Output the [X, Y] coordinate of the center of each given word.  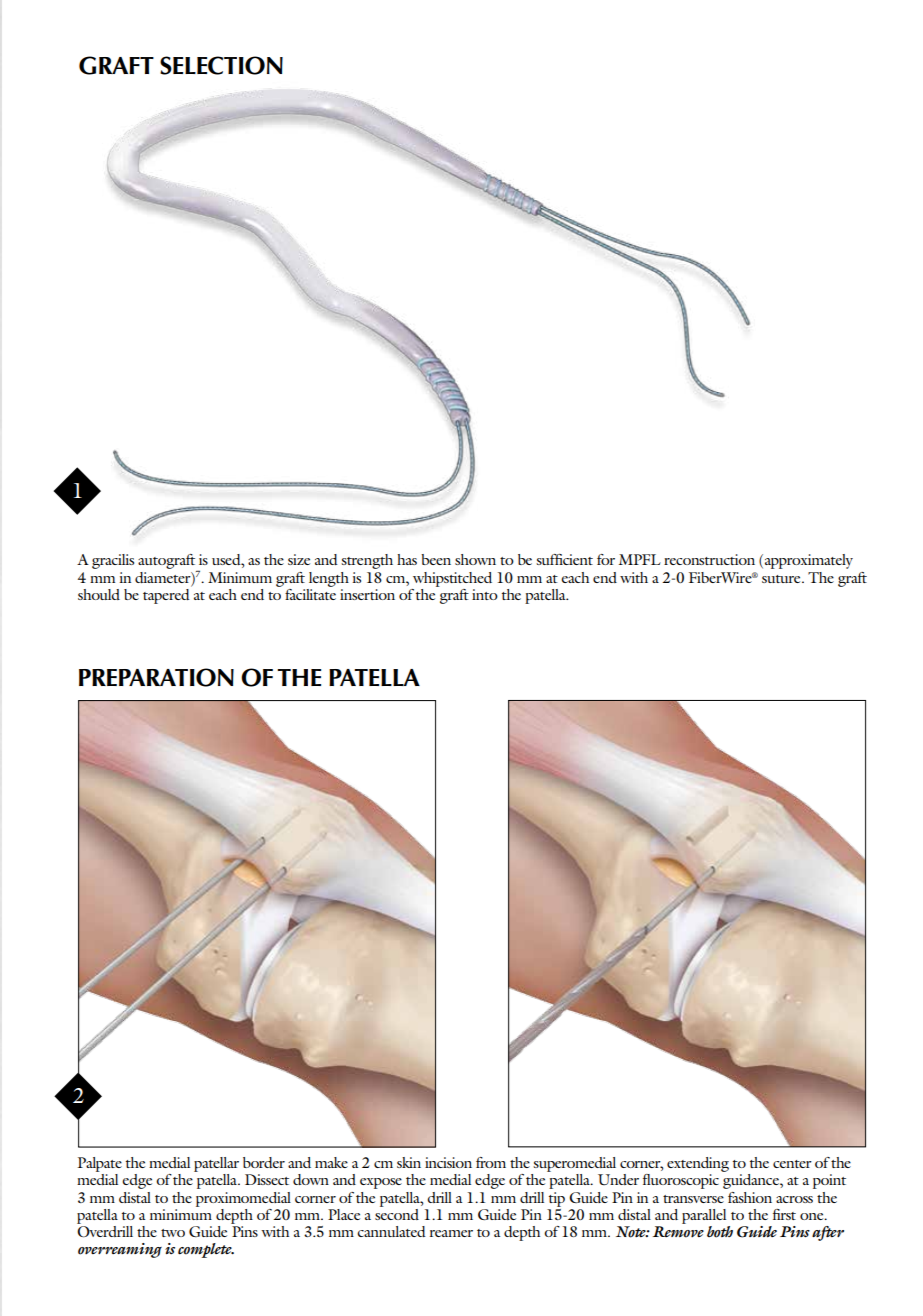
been [436, 559]
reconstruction [709, 559]
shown [475, 559]
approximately [809, 561]
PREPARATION [156, 677]
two [173, 1233]
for [606, 559]
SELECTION [221, 65]
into [485, 594]
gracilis [113, 561]
